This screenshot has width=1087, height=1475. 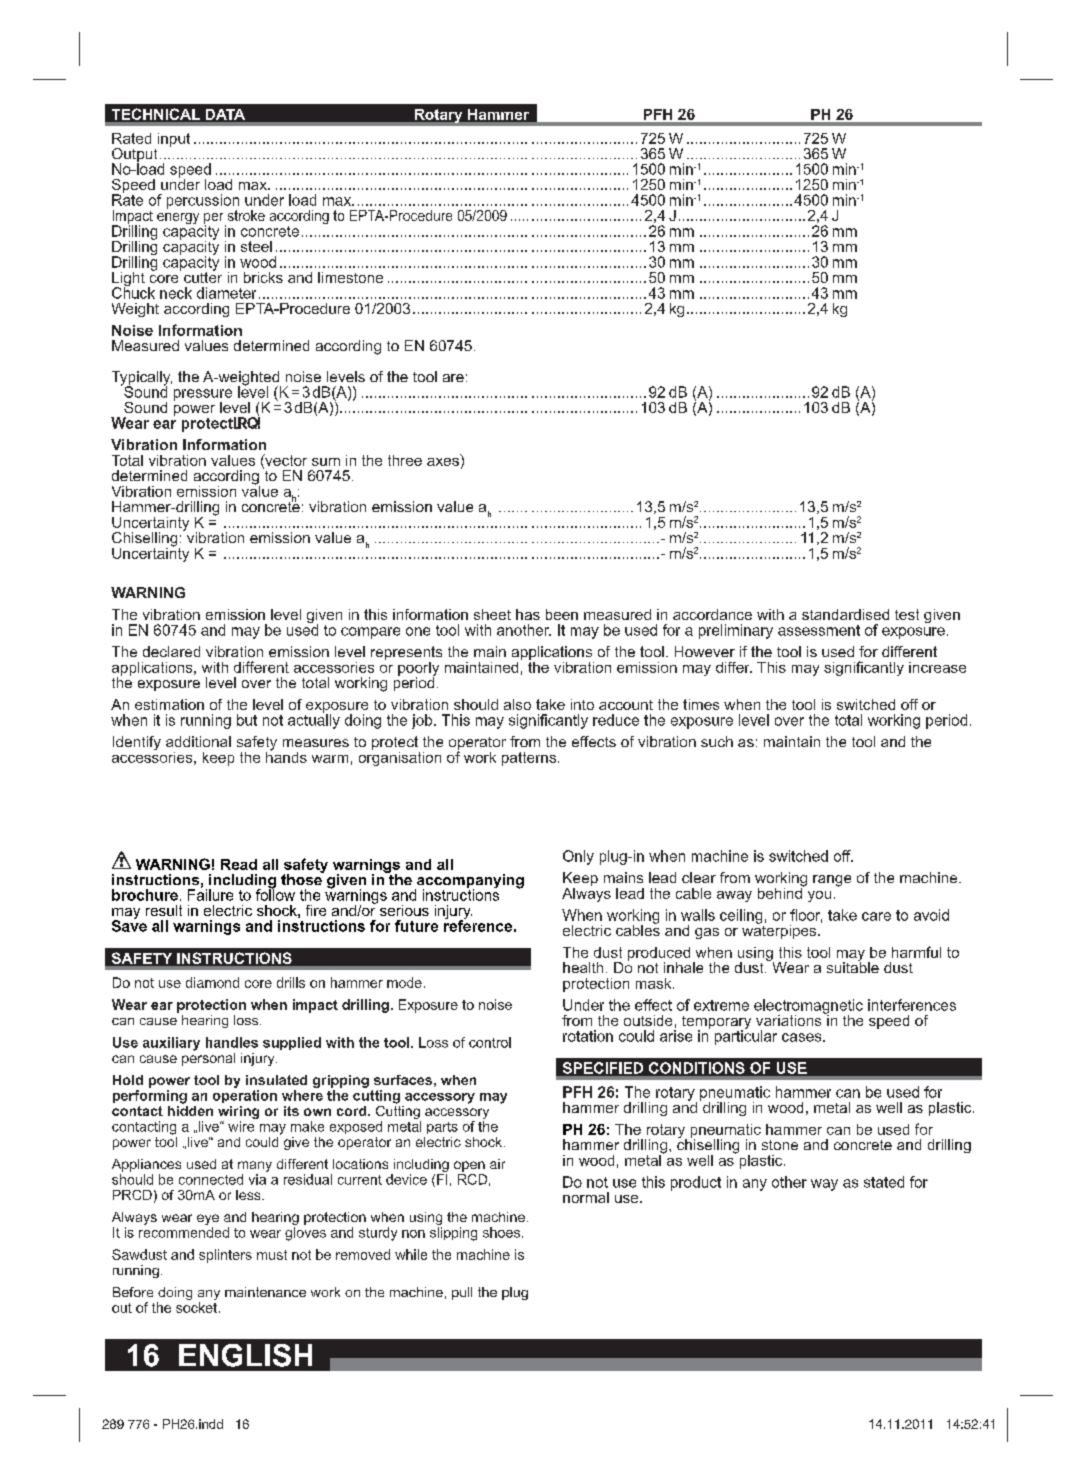 I want to click on pressure, so click(x=203, y=396).
